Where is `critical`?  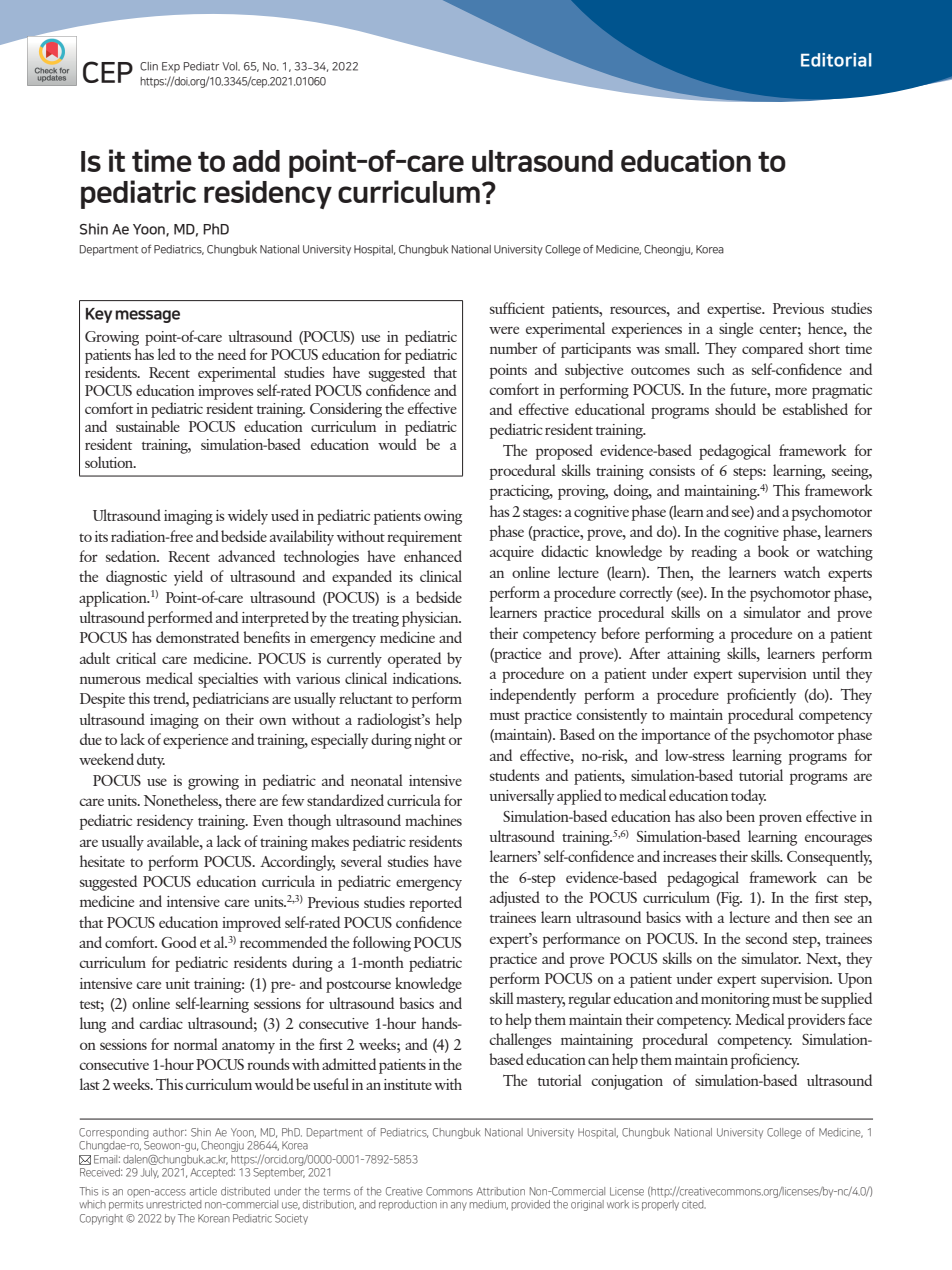
critical is located at coordinates (136, 658).
